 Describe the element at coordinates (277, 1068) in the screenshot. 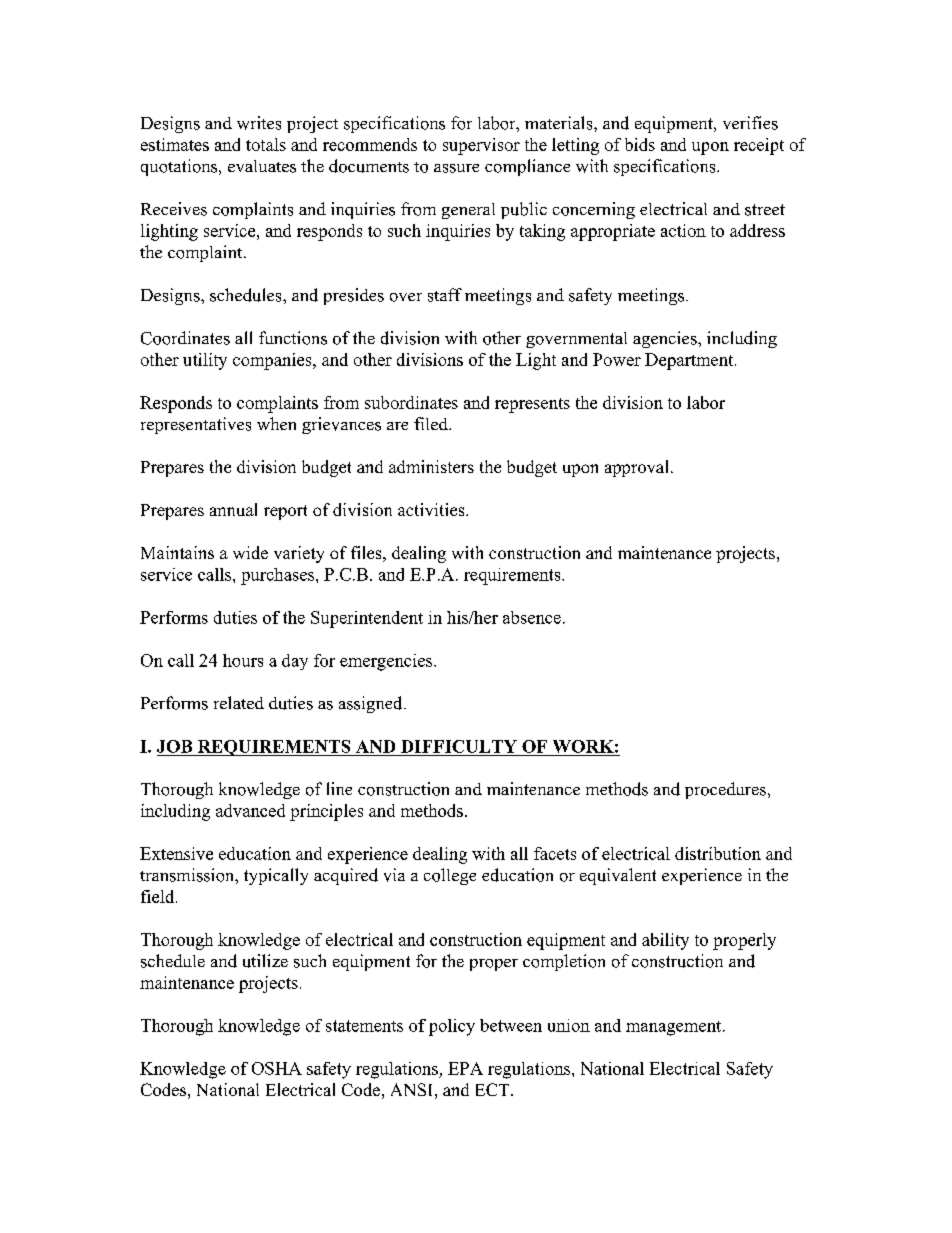

I see `OSHA` at that location.
